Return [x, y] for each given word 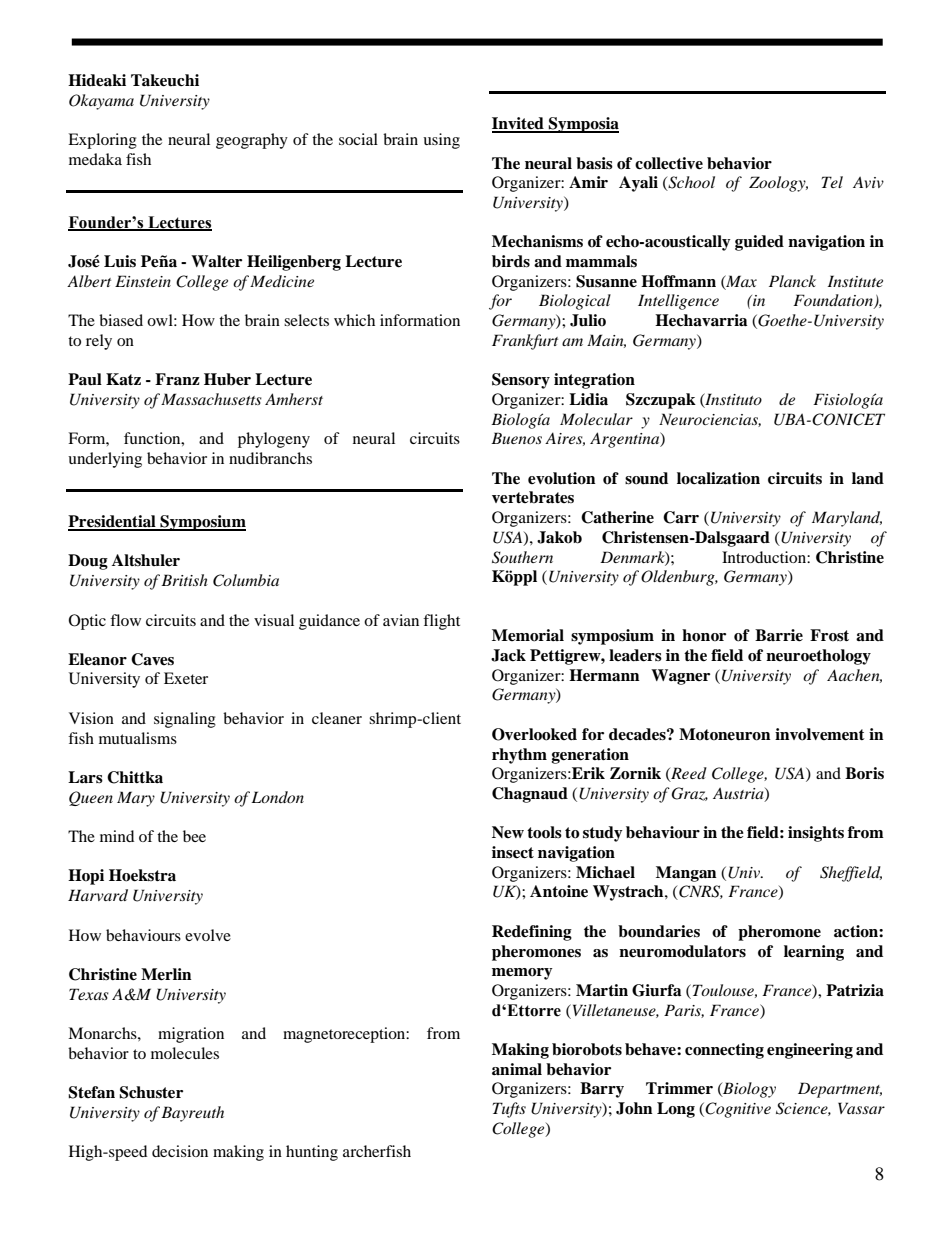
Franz [177, 379]
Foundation [834, 301]
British [184, 580]
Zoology [778, 184]
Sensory [521, 381]
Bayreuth [192, 1114]
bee [194, 836]
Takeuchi [165, 80]
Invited [519, 124]
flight [441, 622]
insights [816, 834]
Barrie [779, 635]
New [508, 832]
